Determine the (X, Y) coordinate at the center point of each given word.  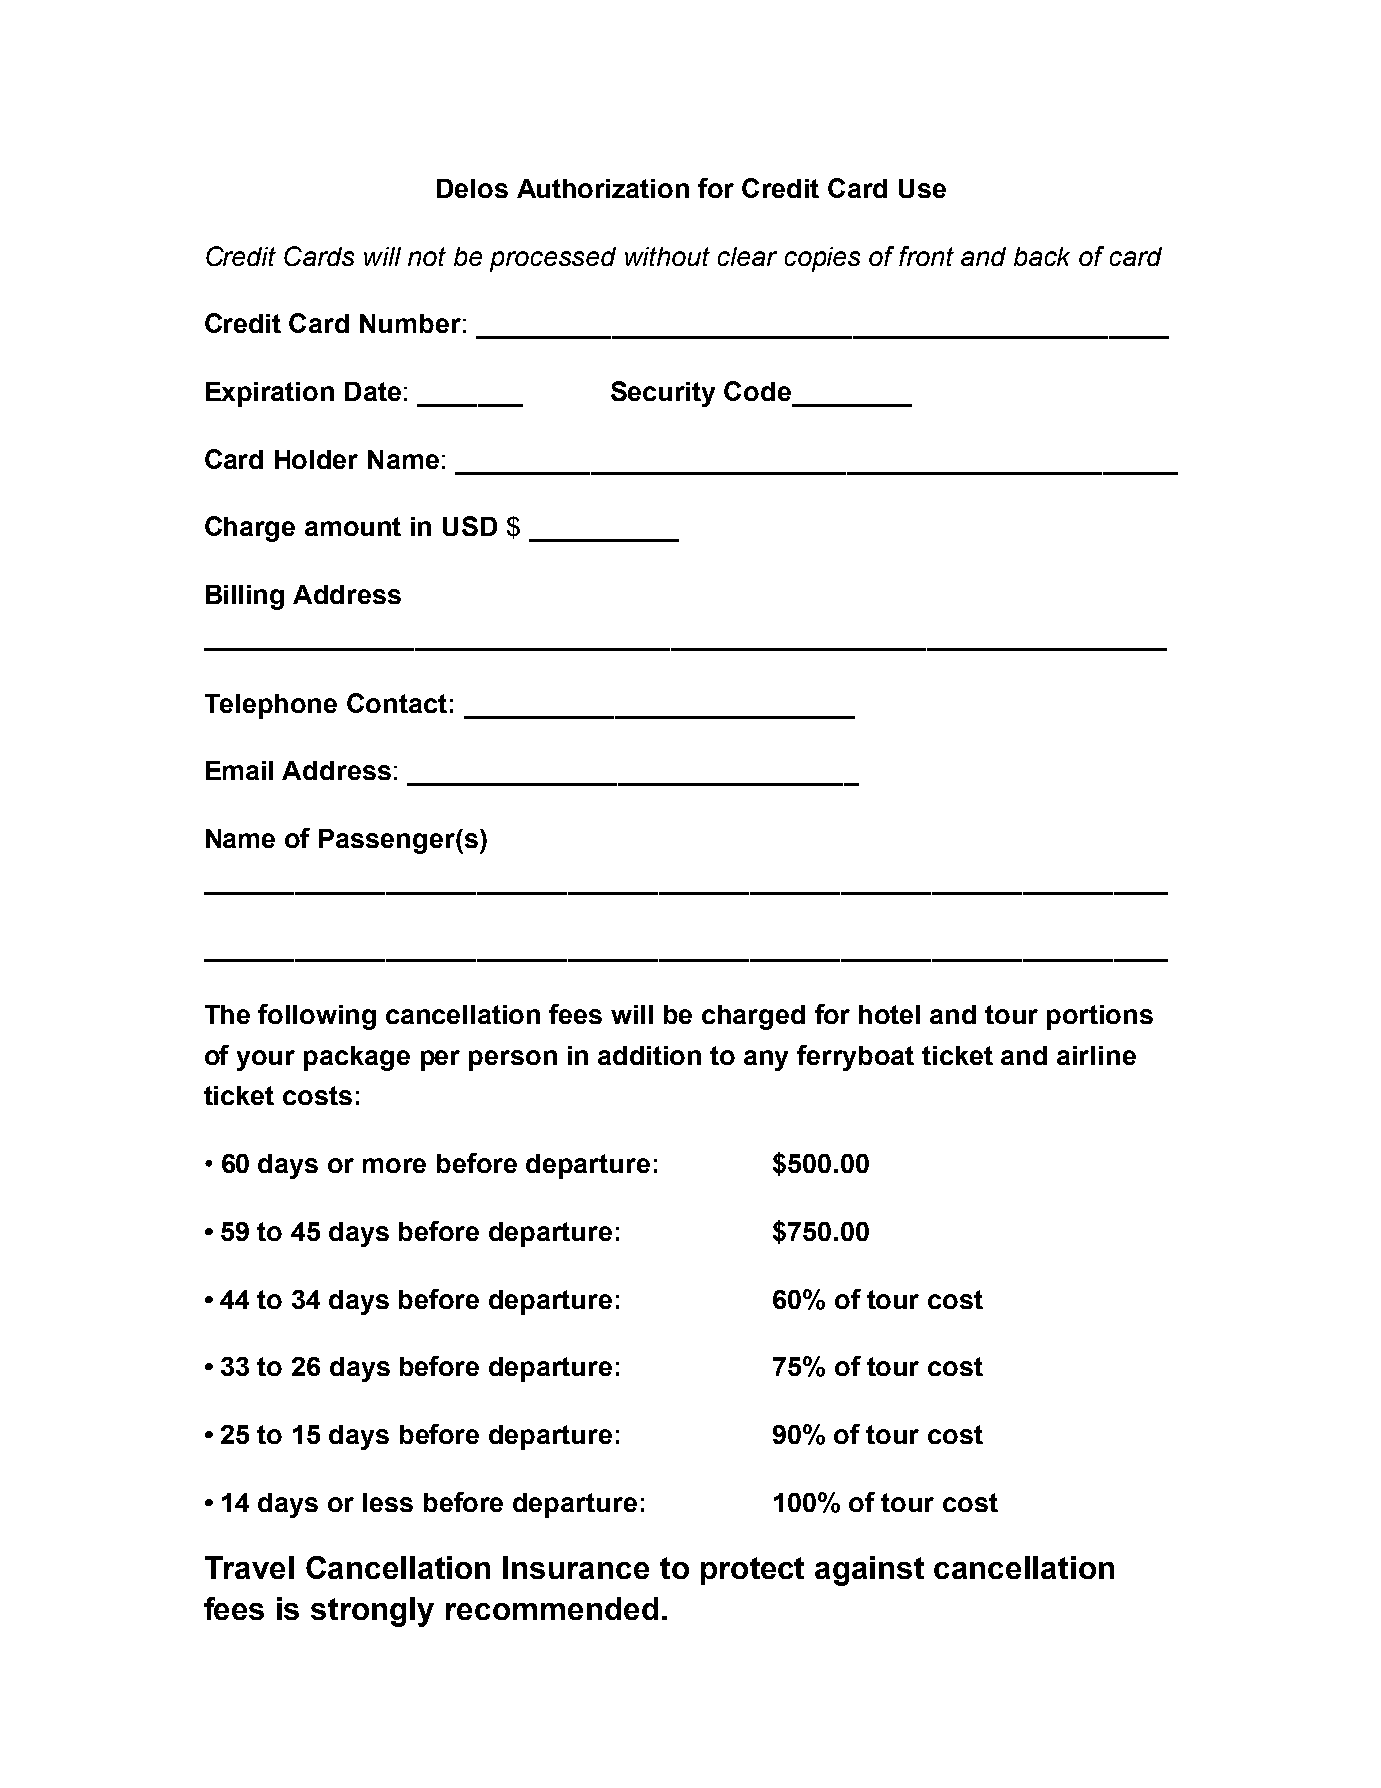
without (667, 256)
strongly (372, 1612)
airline (1096, 1055)
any (766, 1060)
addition (649, 1055)
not (427, 256)
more (394, 1165)
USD (470, 526)
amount (353, 526)
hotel (889, 1014)
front (926, 256)
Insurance (576, 1567)
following (317, 1017)
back (1042, 256)
